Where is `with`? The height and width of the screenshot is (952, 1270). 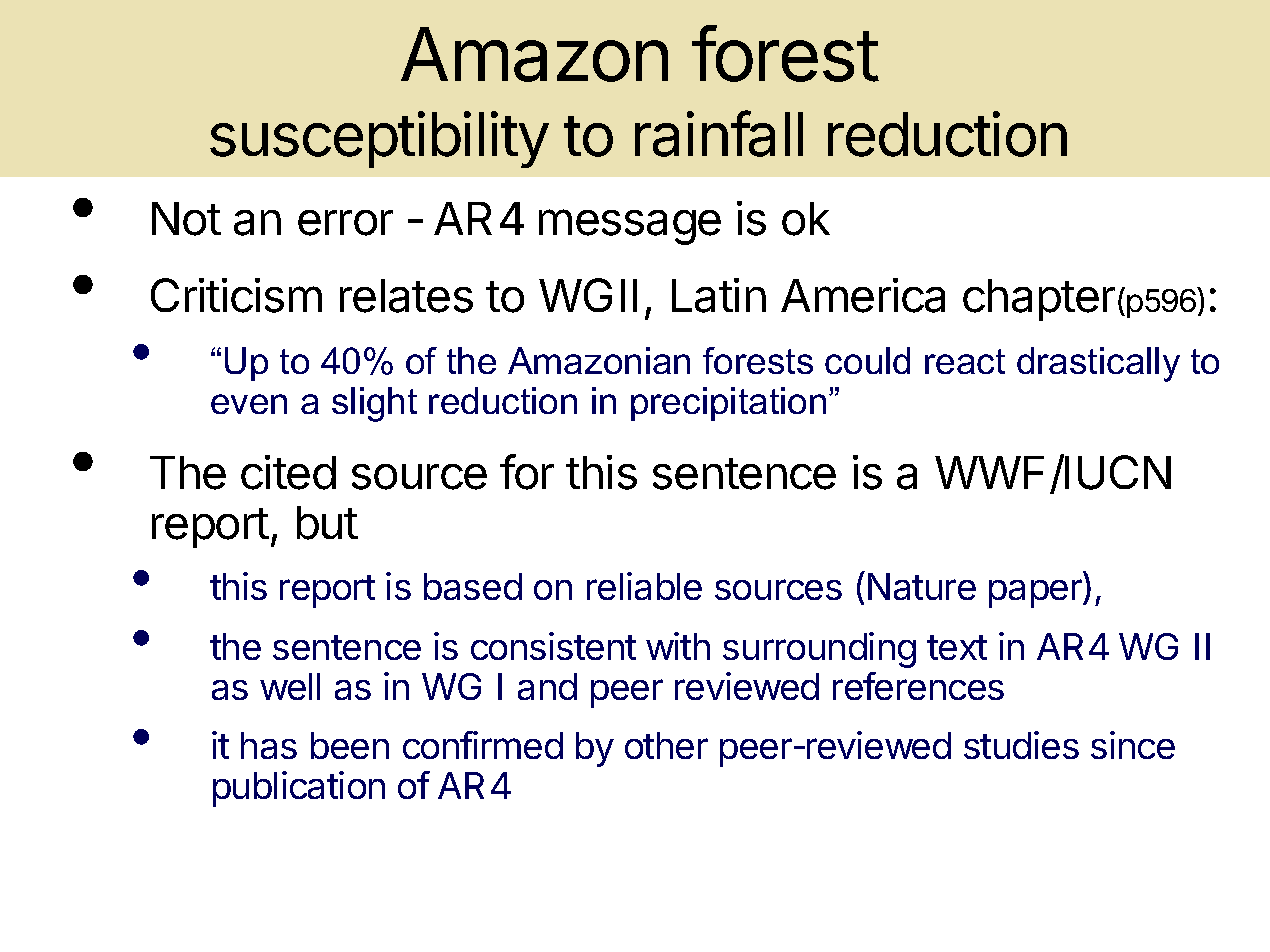 with is located at coordinates (678, 646).
